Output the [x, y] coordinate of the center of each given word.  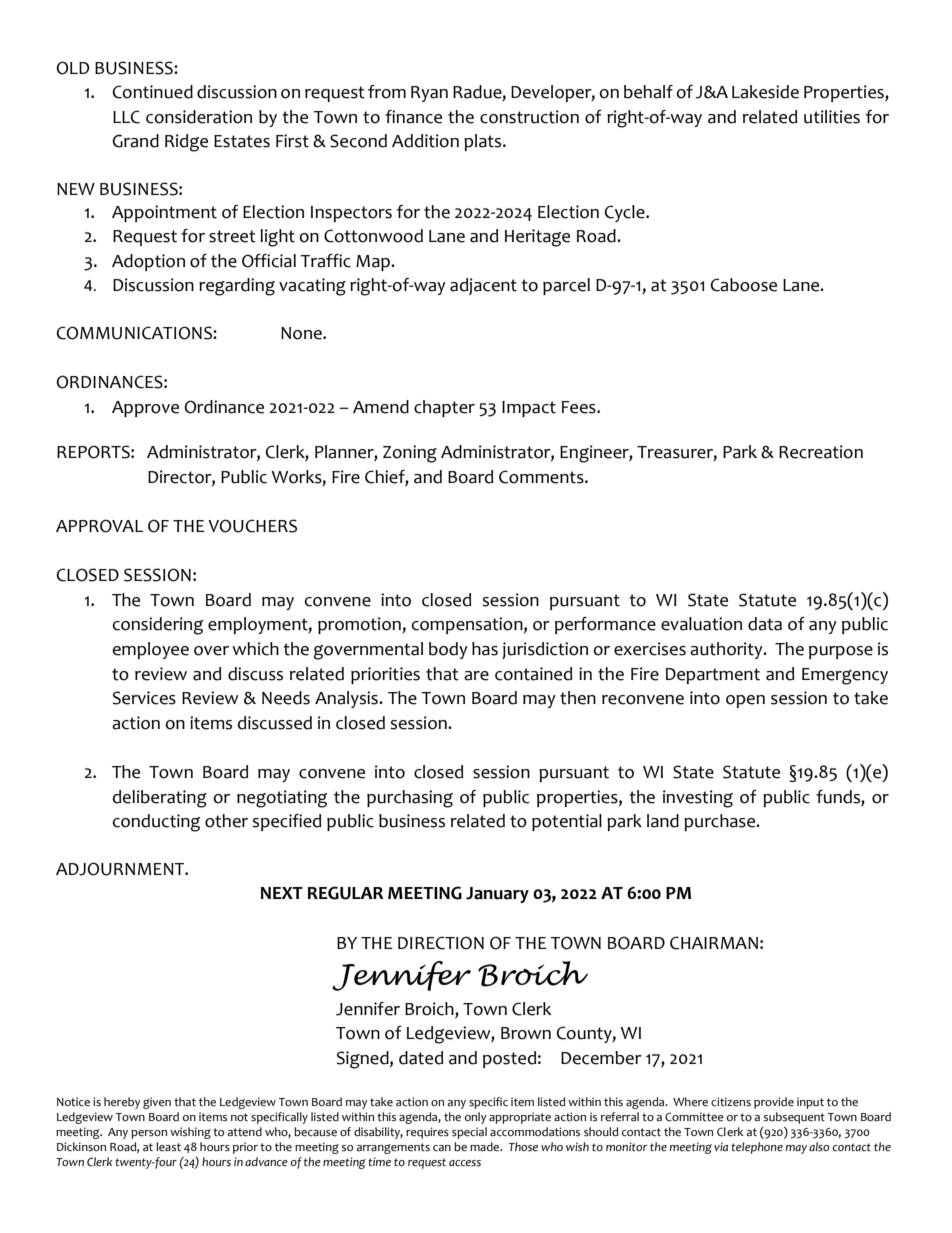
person [149, 1134]
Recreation [821, 452]
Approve [145, 409]
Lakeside [765, 92]
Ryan [429, 94]
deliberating [160, 799]
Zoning [410, 454]
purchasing [410, 799]
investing [698, 799]
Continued [152, 92]
